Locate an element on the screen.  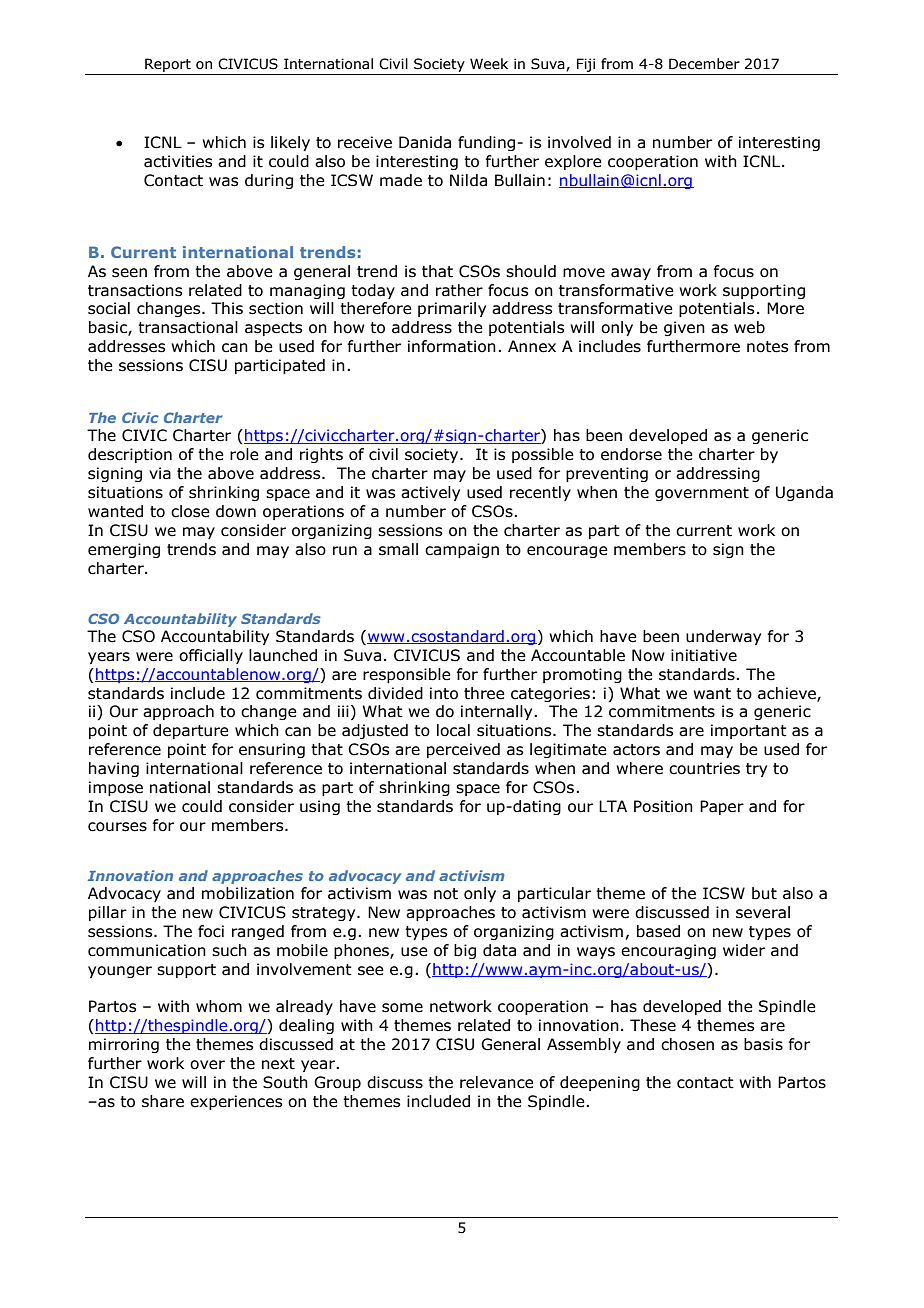
share is located at coordinates (163, 1101).
